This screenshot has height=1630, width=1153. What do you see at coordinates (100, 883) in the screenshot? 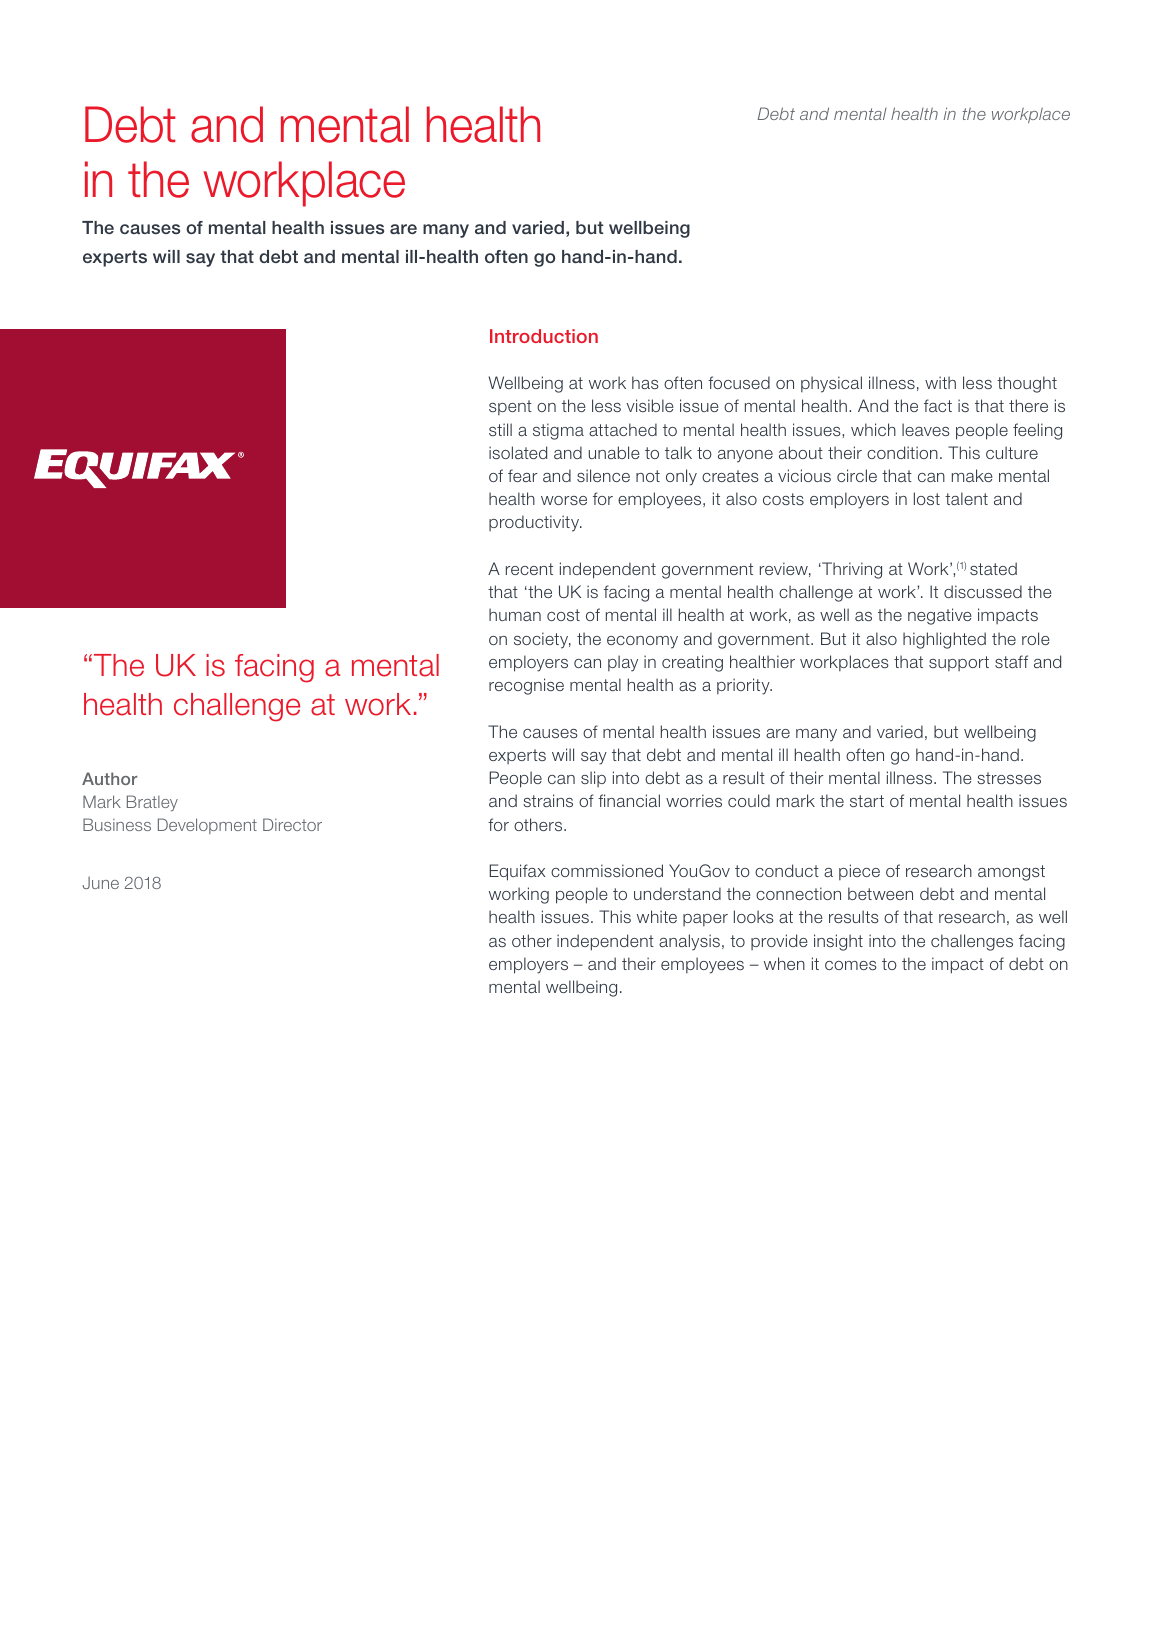
I see `June` at bounding box center [100, 883].
